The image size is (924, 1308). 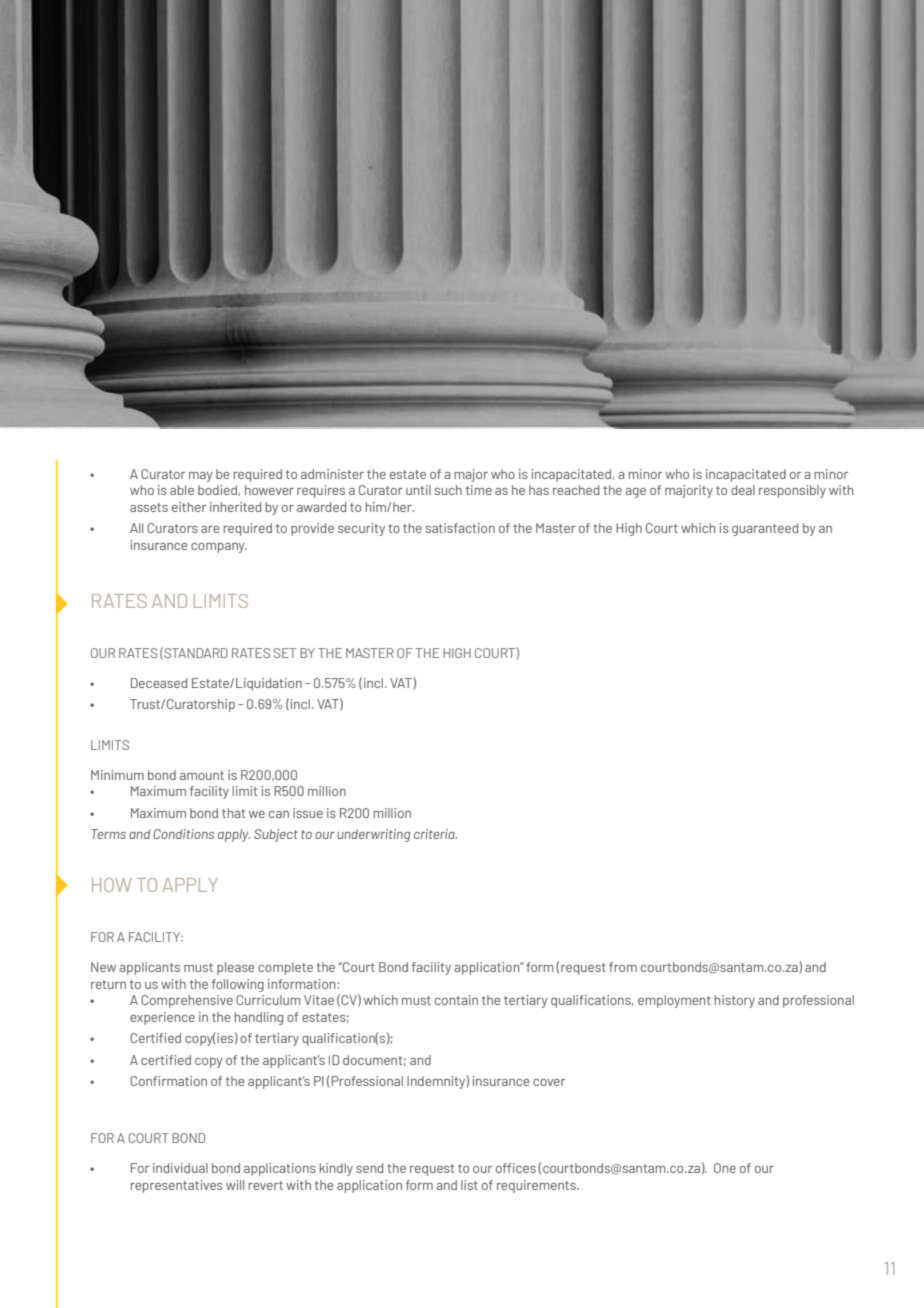 I want to click on Conditions, so click(x=183, y=834).
